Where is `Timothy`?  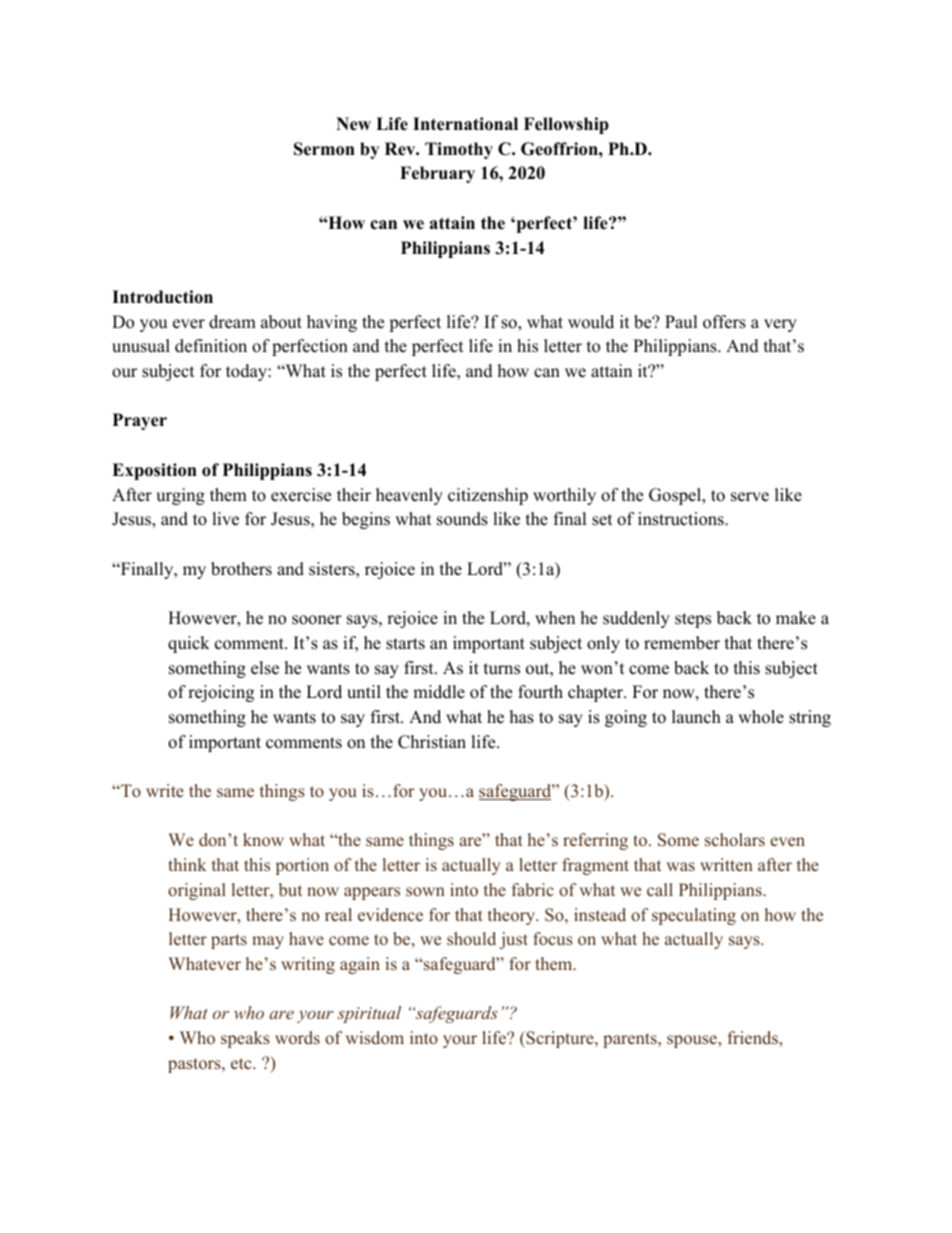
Timothy is located at coordinates (459, 150).
